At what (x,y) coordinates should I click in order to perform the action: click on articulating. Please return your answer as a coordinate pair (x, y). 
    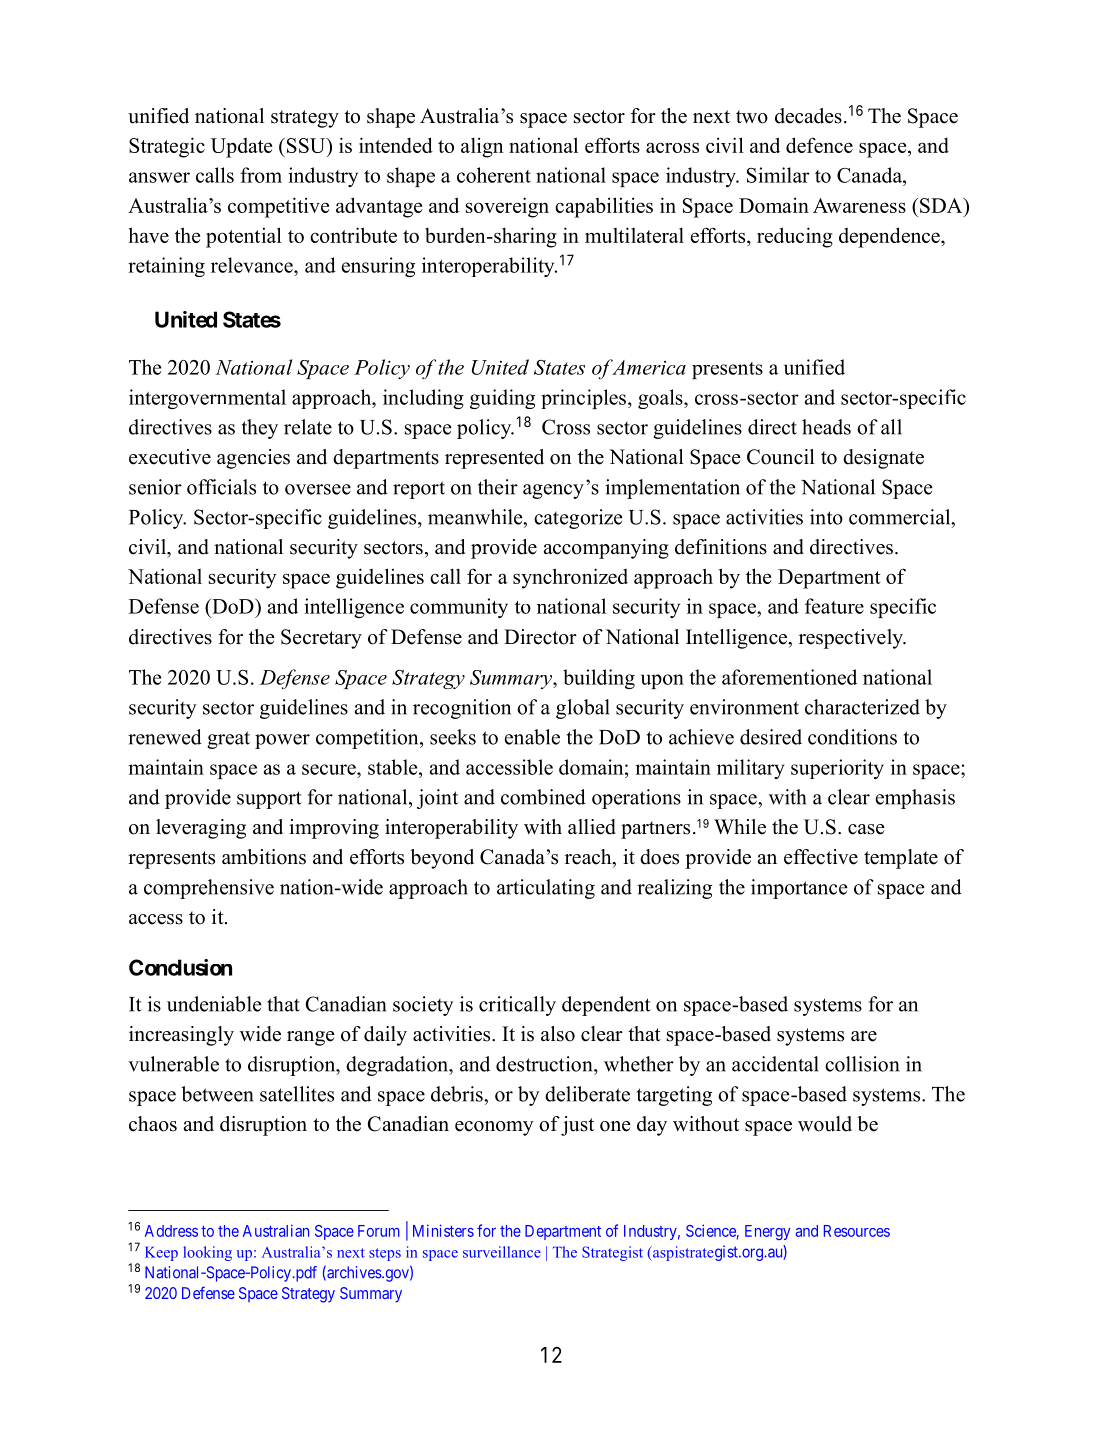
    Looking at the image, I should click on (546, 889).
